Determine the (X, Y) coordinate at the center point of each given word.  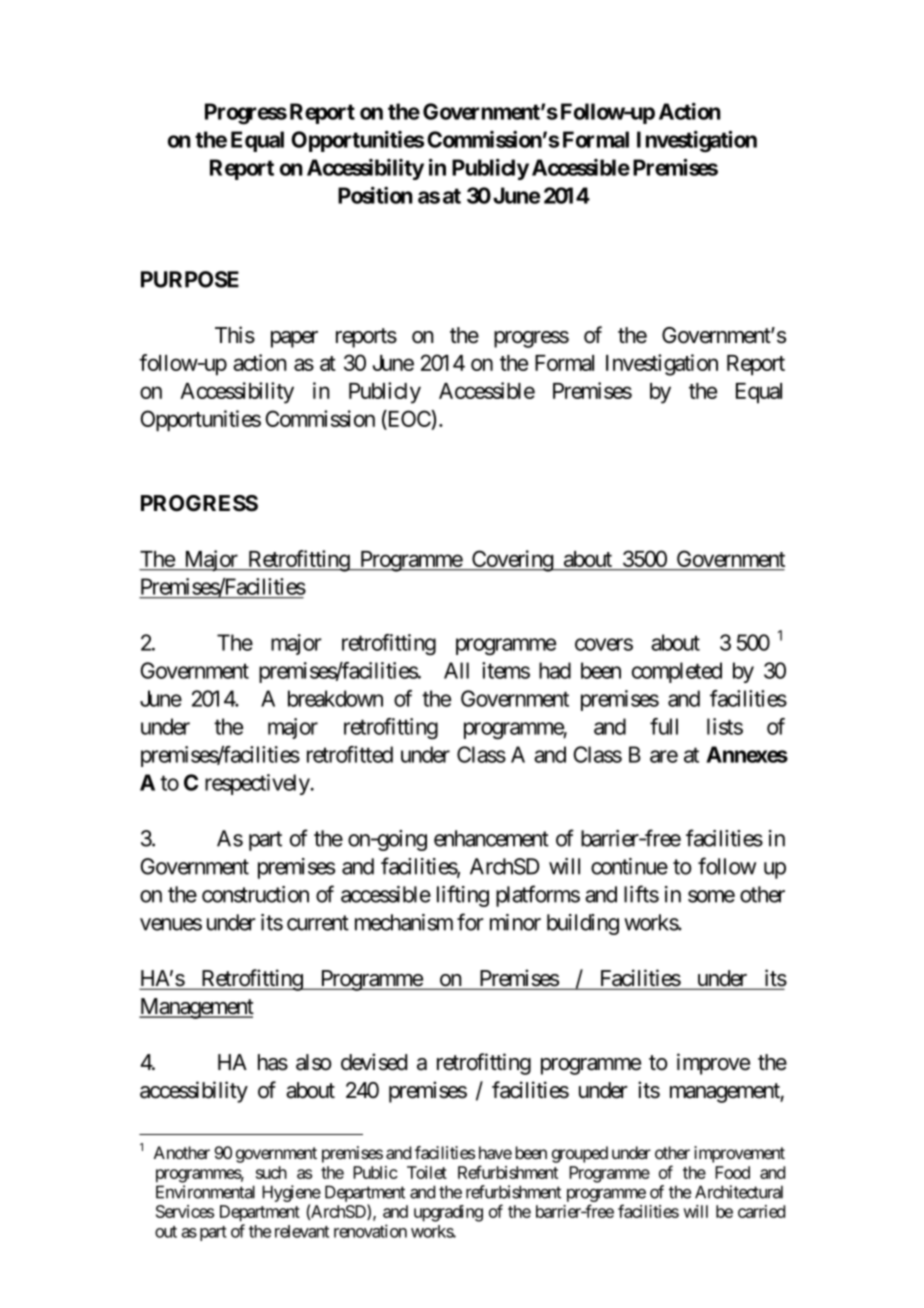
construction (255, 894)
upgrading (448, 1213)
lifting (463, 896)
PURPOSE (190, 279)
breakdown (335, 698)
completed (677, 672)
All (456, 670)
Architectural (739, 1192)
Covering (512, 561)
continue (629, 866)
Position (375, 195)
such (271, 1172)
